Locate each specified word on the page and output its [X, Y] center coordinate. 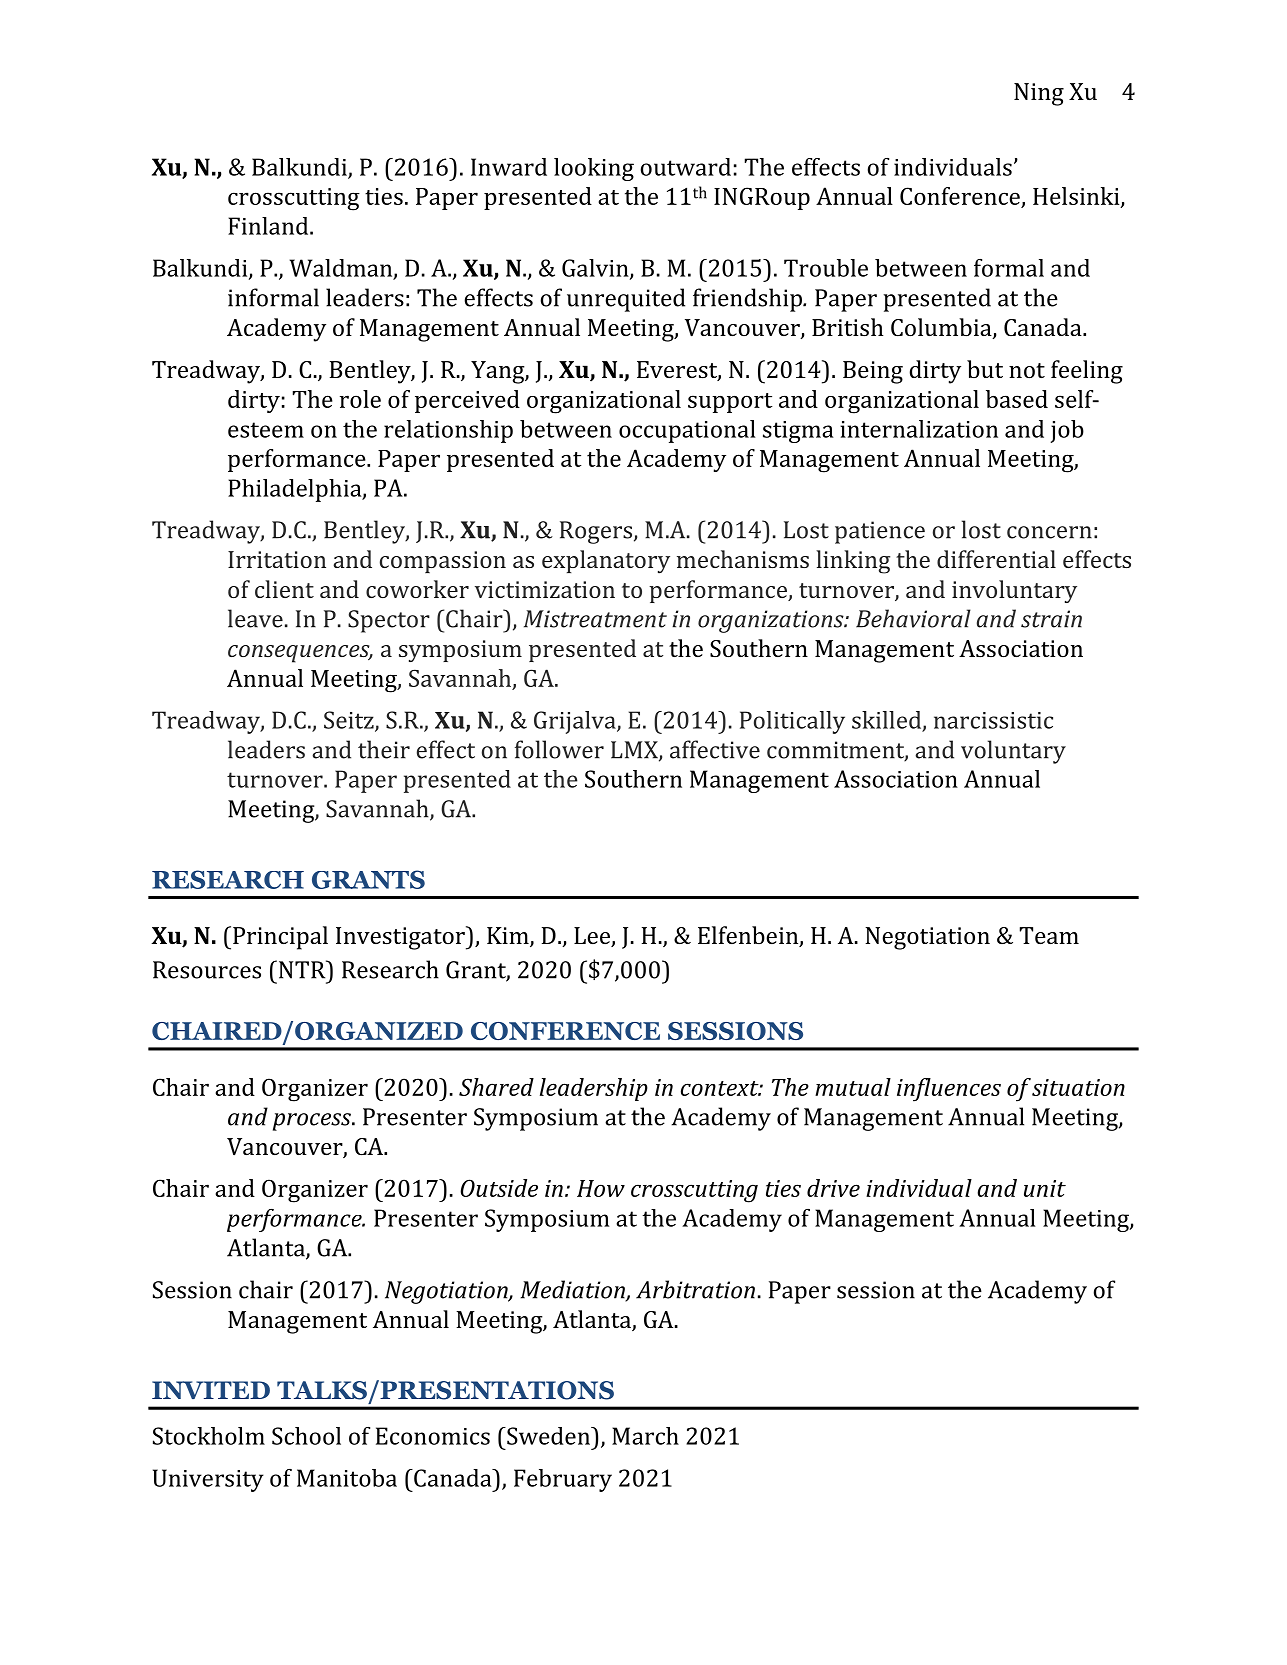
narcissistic [993, 720]
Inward [509, 167]
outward [686, 167]
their [384, 749]
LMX [635, 751]
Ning [1039, 94]
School [306, 1436]
